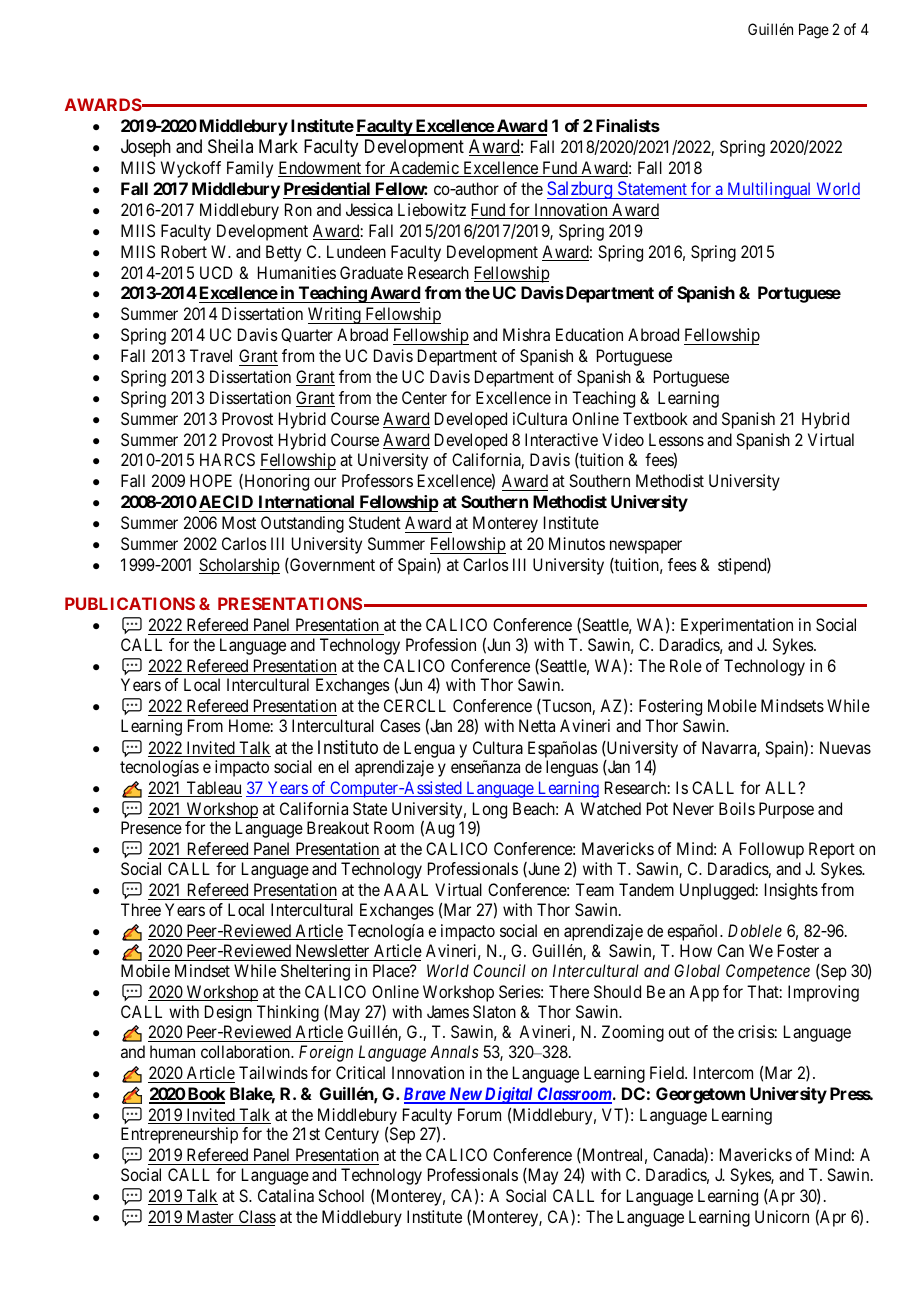 The image size is (924, 1308). Describe the element at coordinates (479, 1114) in the document. I see `Forum` at that location.
